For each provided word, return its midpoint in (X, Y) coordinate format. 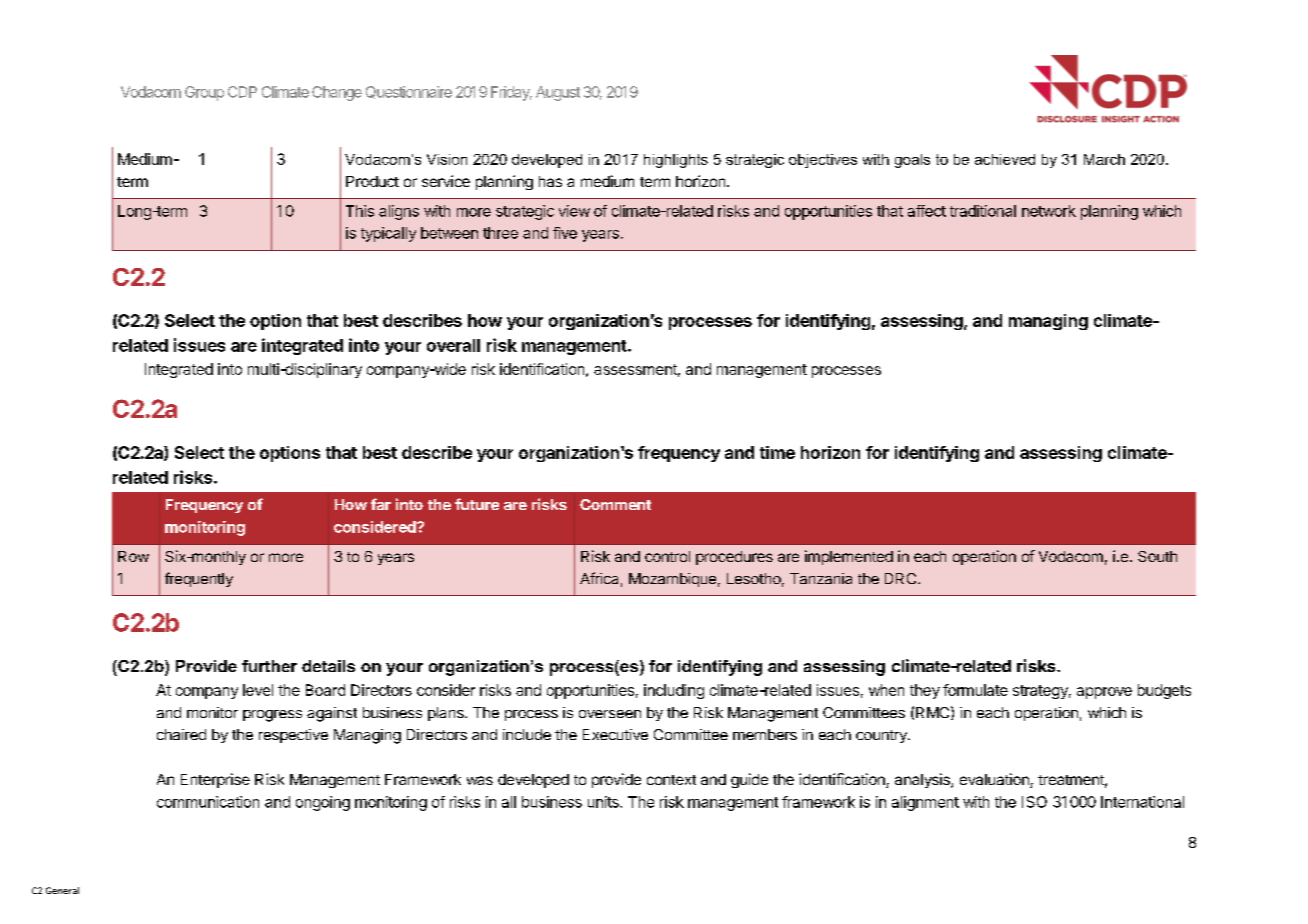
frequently (199, 579)
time (777, 452)
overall (453, 345)
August (558, 93)
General (62, 890)
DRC (902, 578)
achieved (1005, 159)
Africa (599, 578)
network (1049, 211)
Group (204, 93)
